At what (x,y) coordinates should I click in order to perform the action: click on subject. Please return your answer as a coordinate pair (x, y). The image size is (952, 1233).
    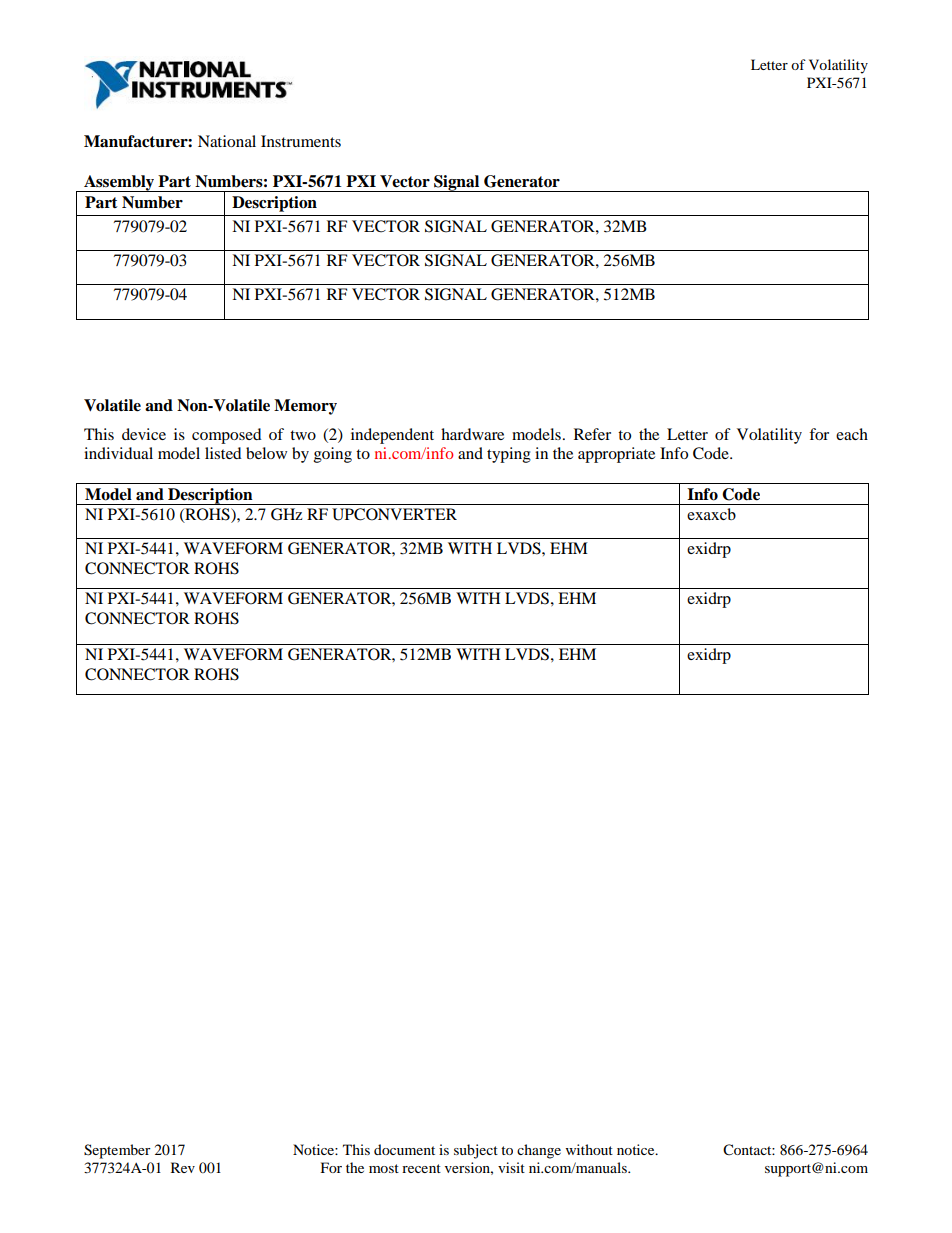
    Looking at the image, I should click on (476, 1151).
